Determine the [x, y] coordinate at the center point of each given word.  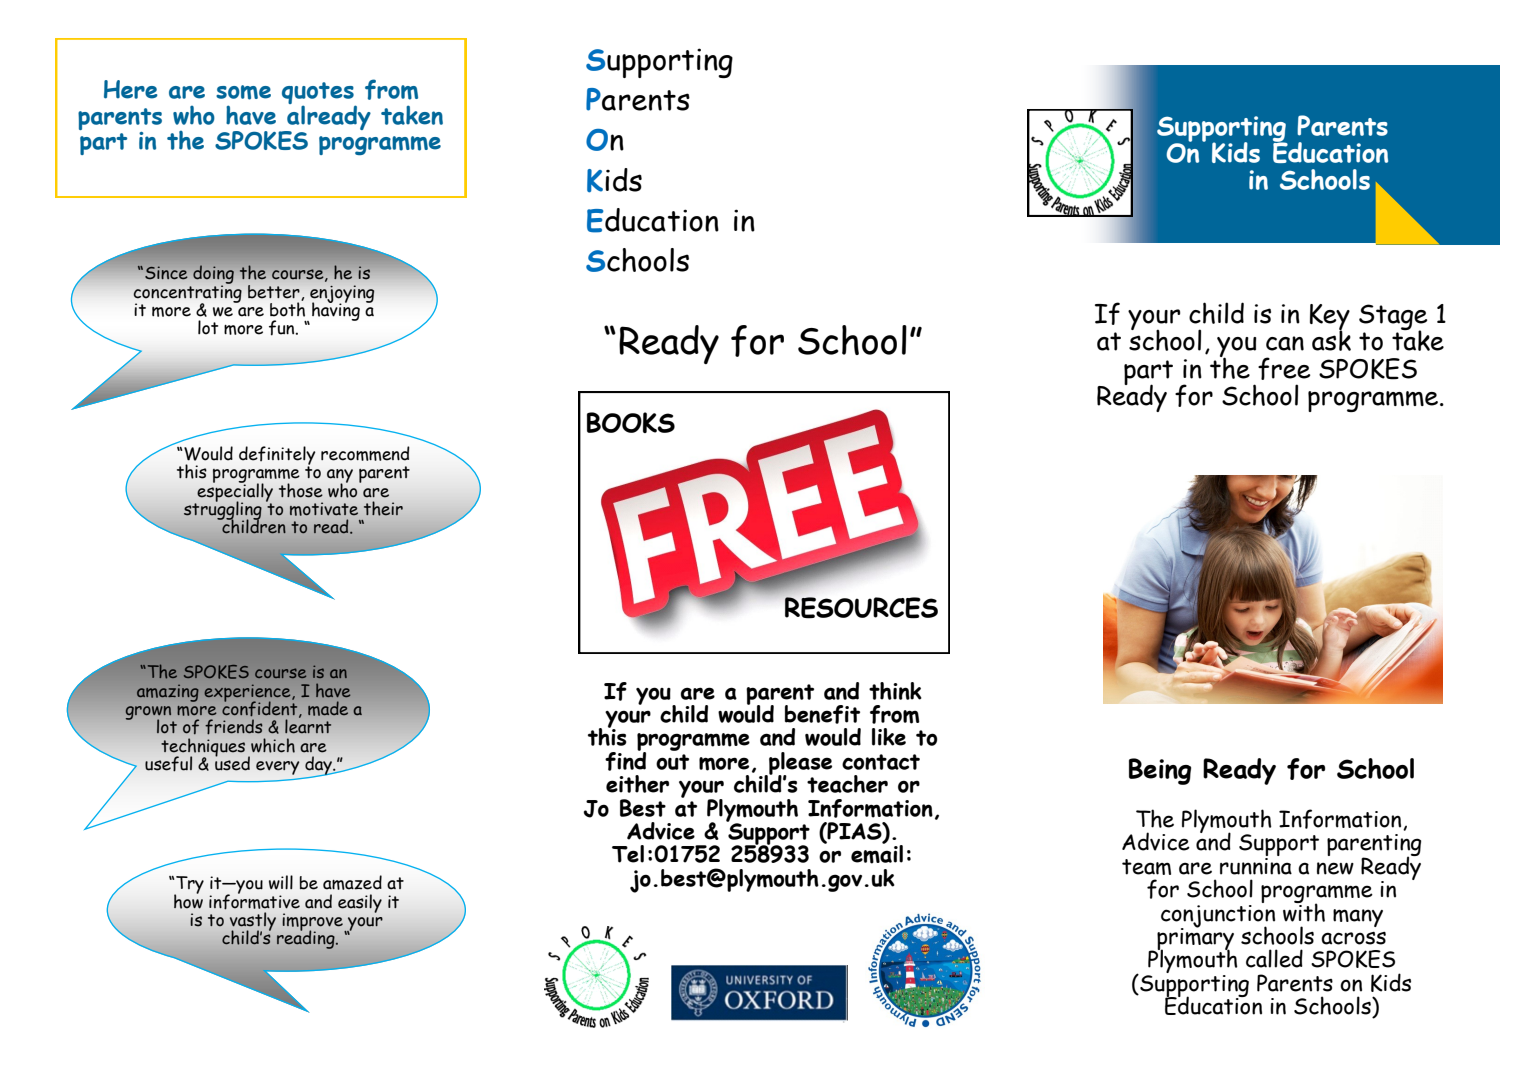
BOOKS [631, 422]
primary [1194, 939]
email [877, 853]
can [1285, 343]
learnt [308, 725]
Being [1160, 771]
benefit [822, 714]
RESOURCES [861, 608]
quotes [319, 94]
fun [283, 328]
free [1284, 368]
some [243, 92]
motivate [324, 509]
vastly [253, 922]
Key [1330, 318]
